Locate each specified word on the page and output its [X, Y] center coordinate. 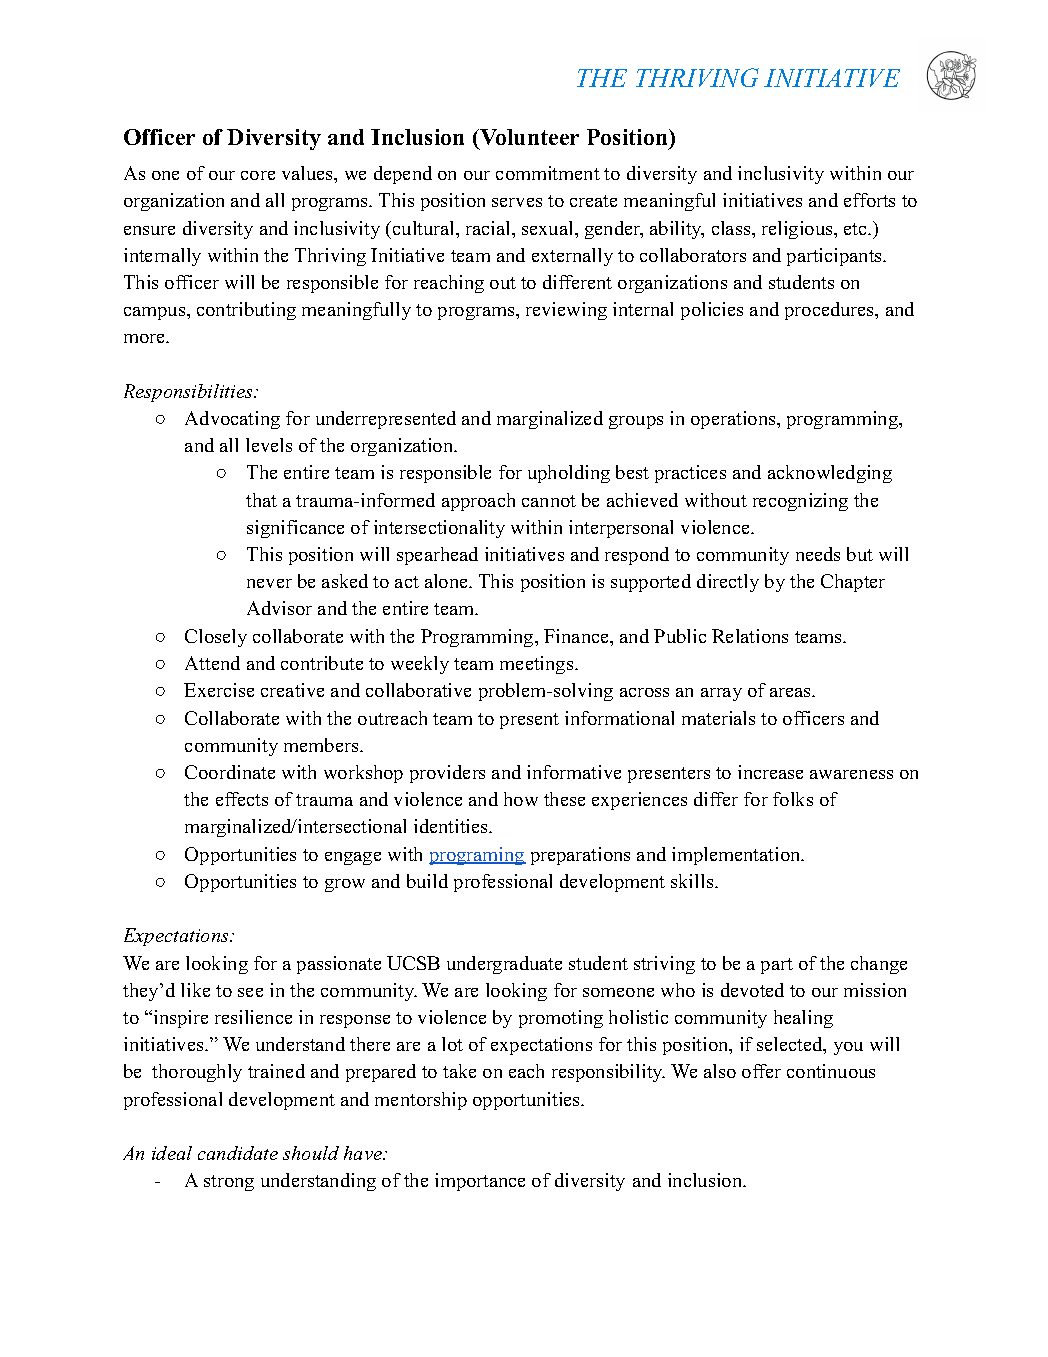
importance [480, 1182]
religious [798, 230]
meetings [536, 665]
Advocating [232, 420]
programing [477, 856]
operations [734, 420]
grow [345, 885]
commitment [548, 173]
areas [792, 692]
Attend [212, 663]
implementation [737, 856]
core [258, 175]
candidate [238, 1153]
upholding [569, 474]
